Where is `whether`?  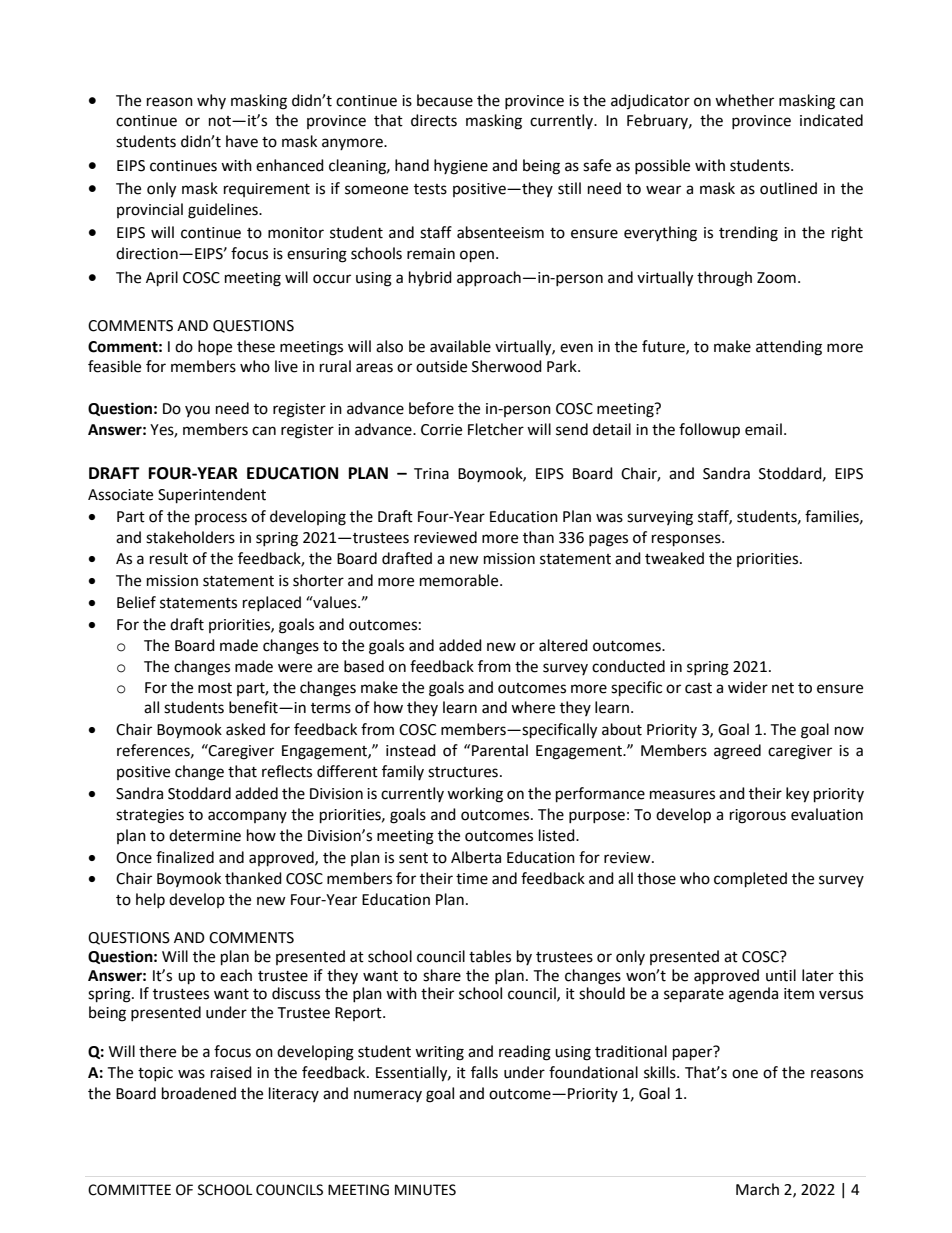
whether is located at coordinates (744, 100).
